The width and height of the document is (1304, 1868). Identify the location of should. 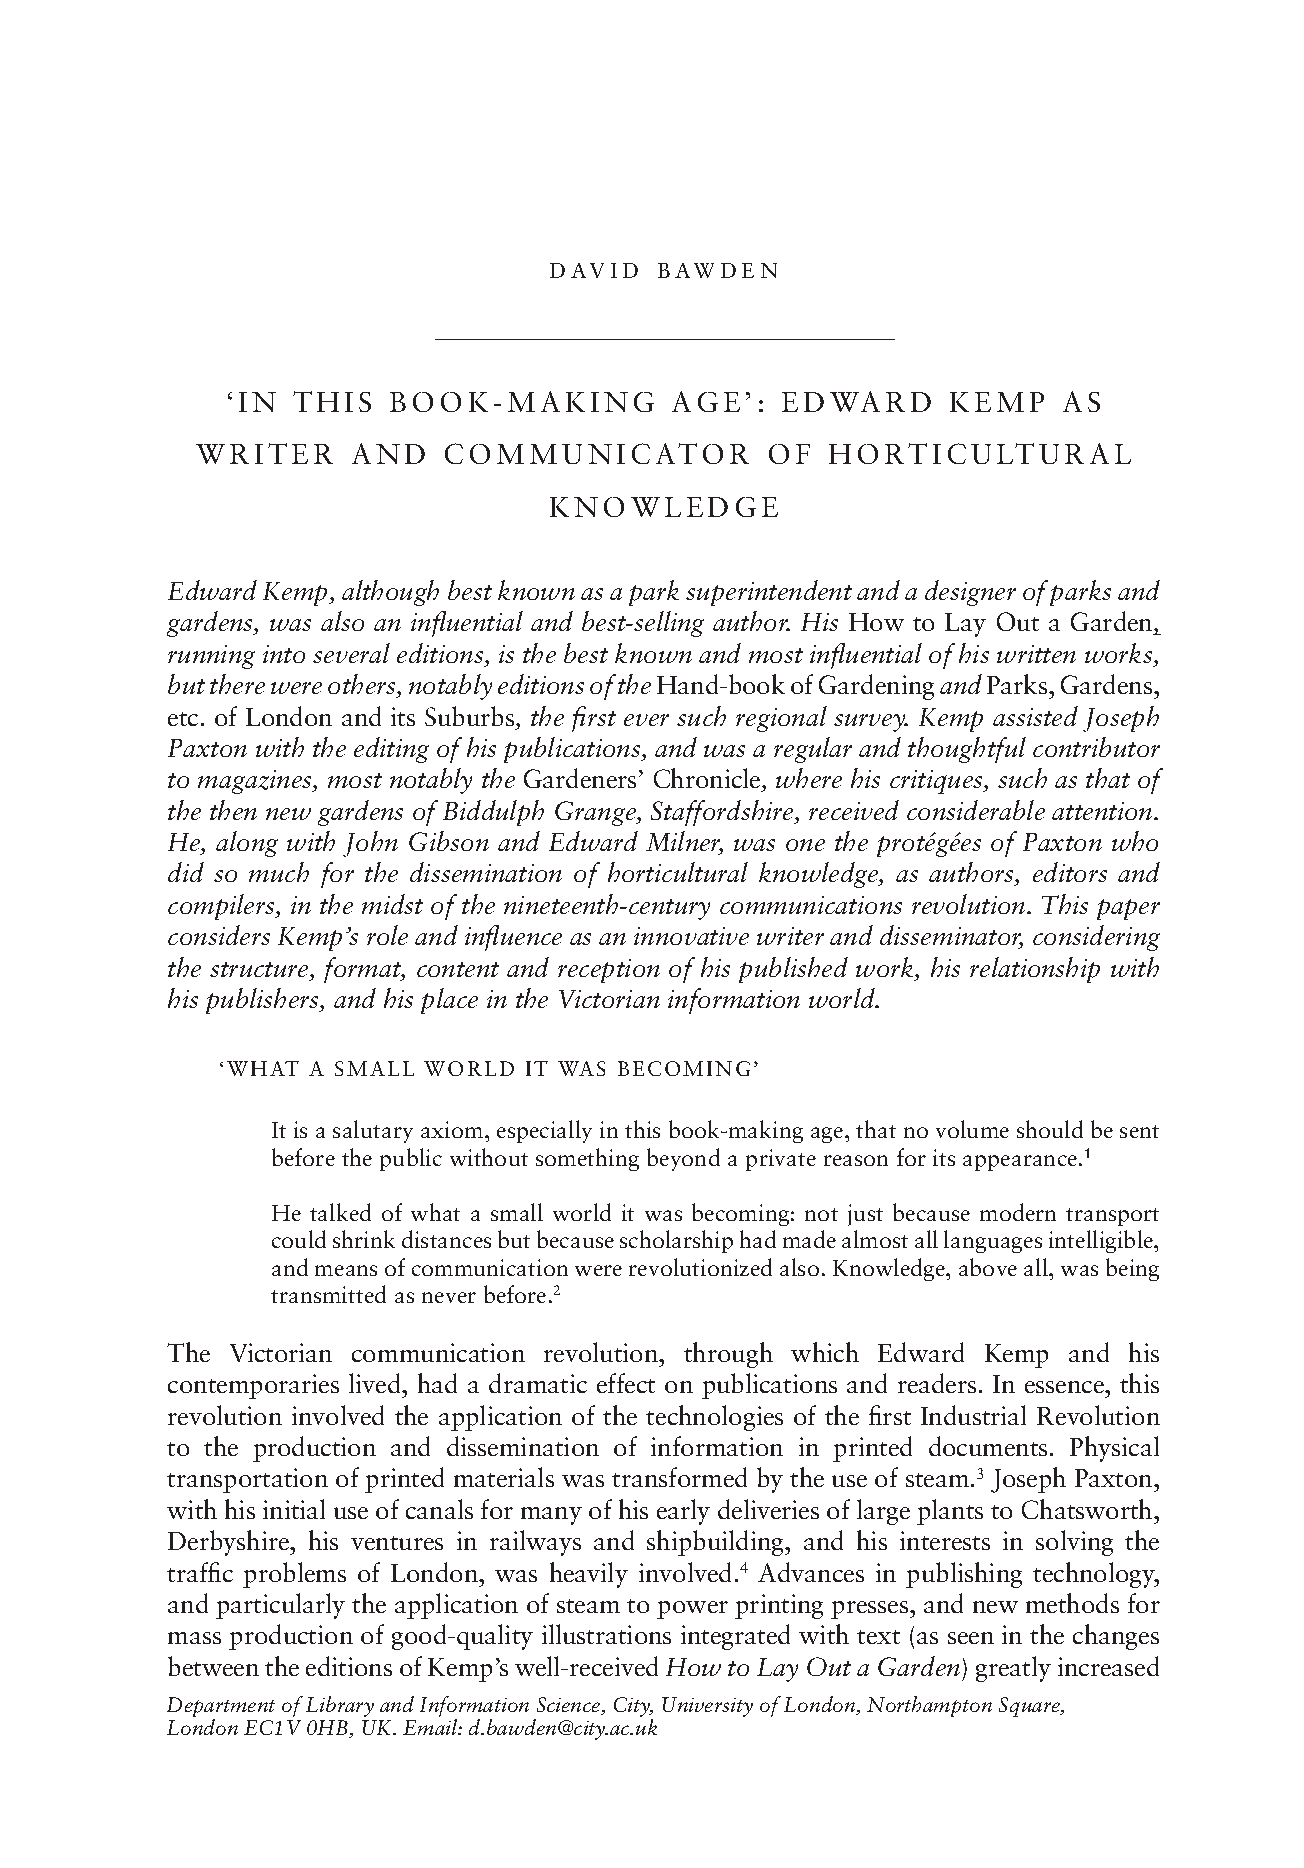
(1050, 1129).
